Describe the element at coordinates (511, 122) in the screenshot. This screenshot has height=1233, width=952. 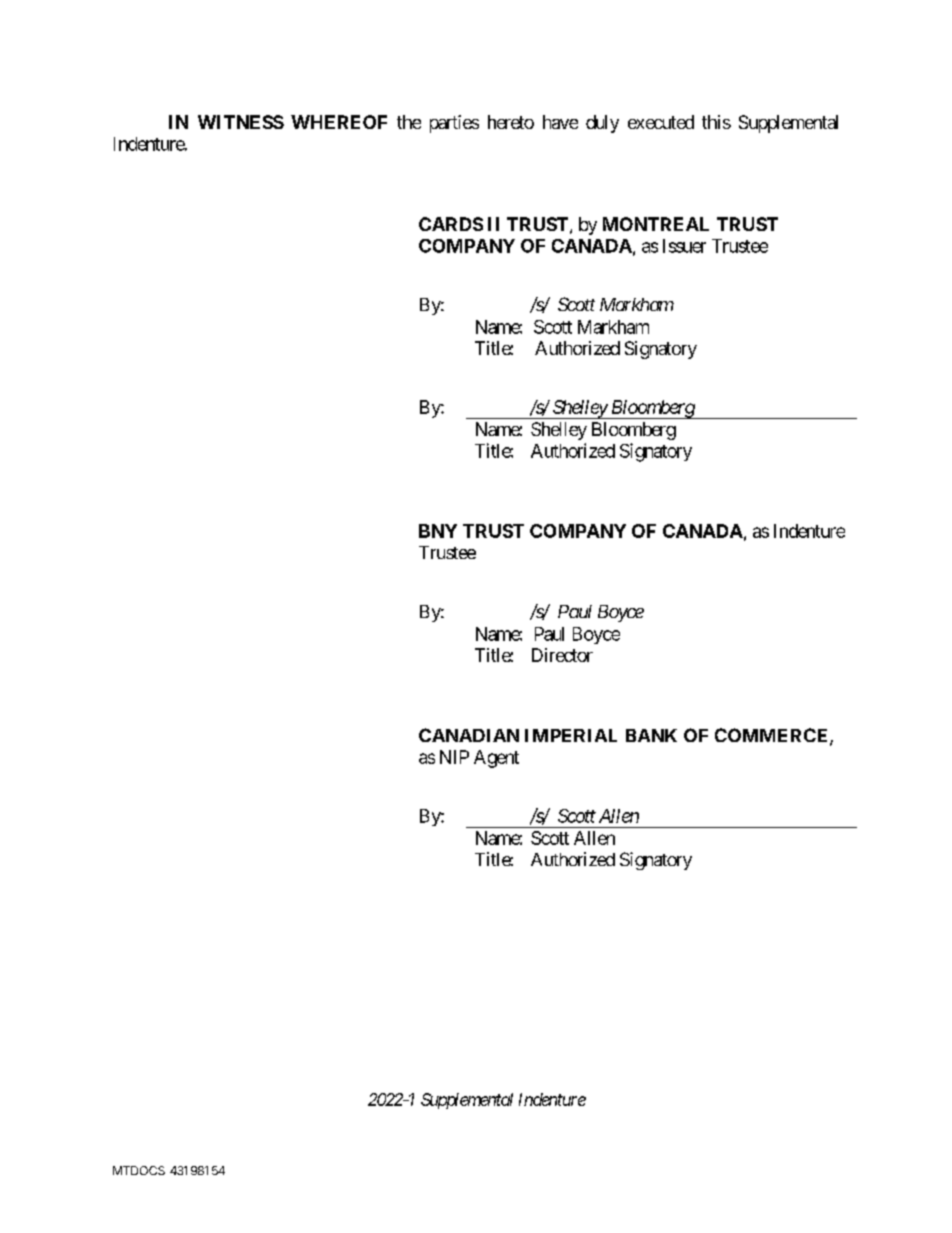
I see `hereto` at that location.
